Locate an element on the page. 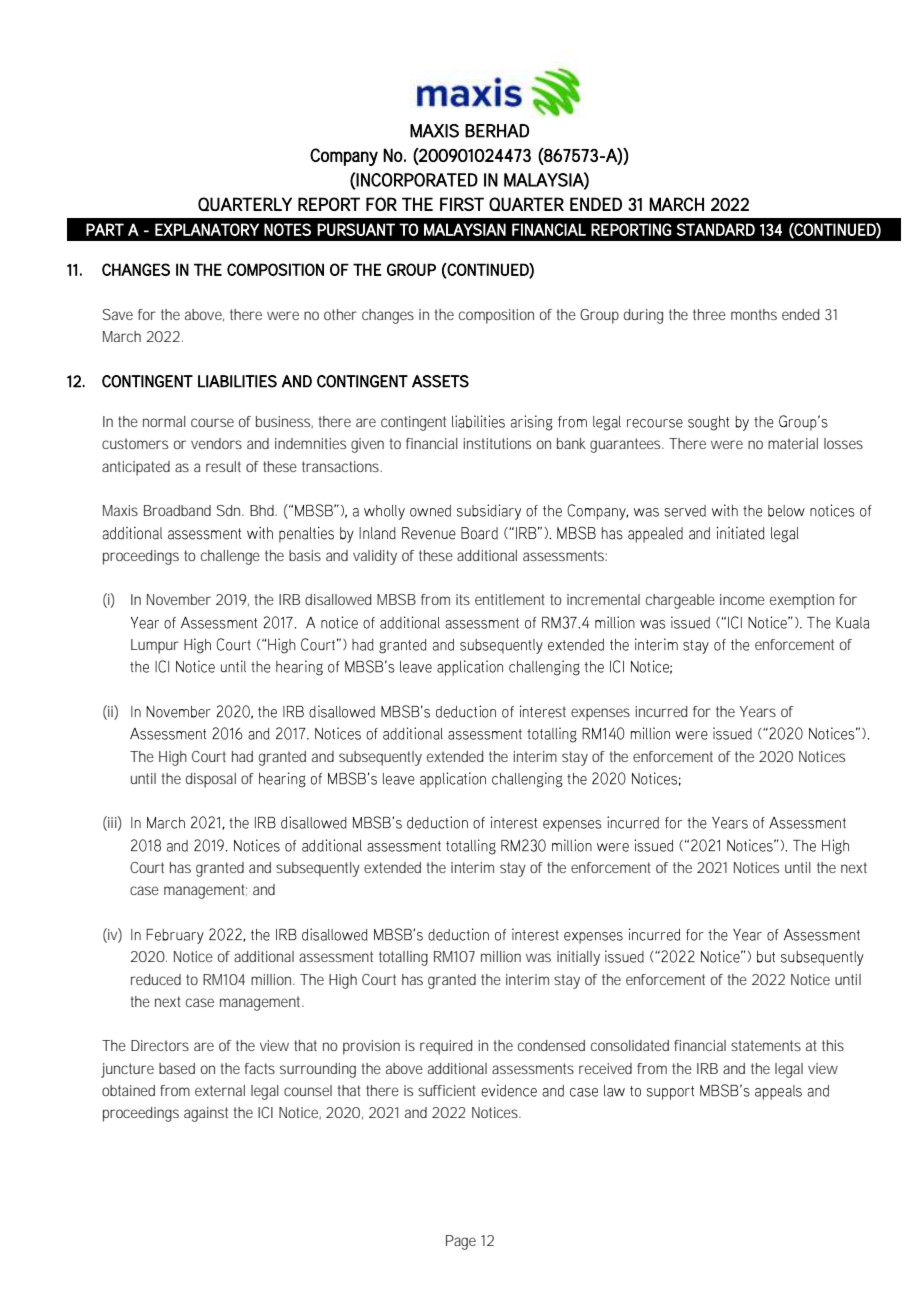 This image has height=1307, width=924. months is located at coordinates (754, 314).
